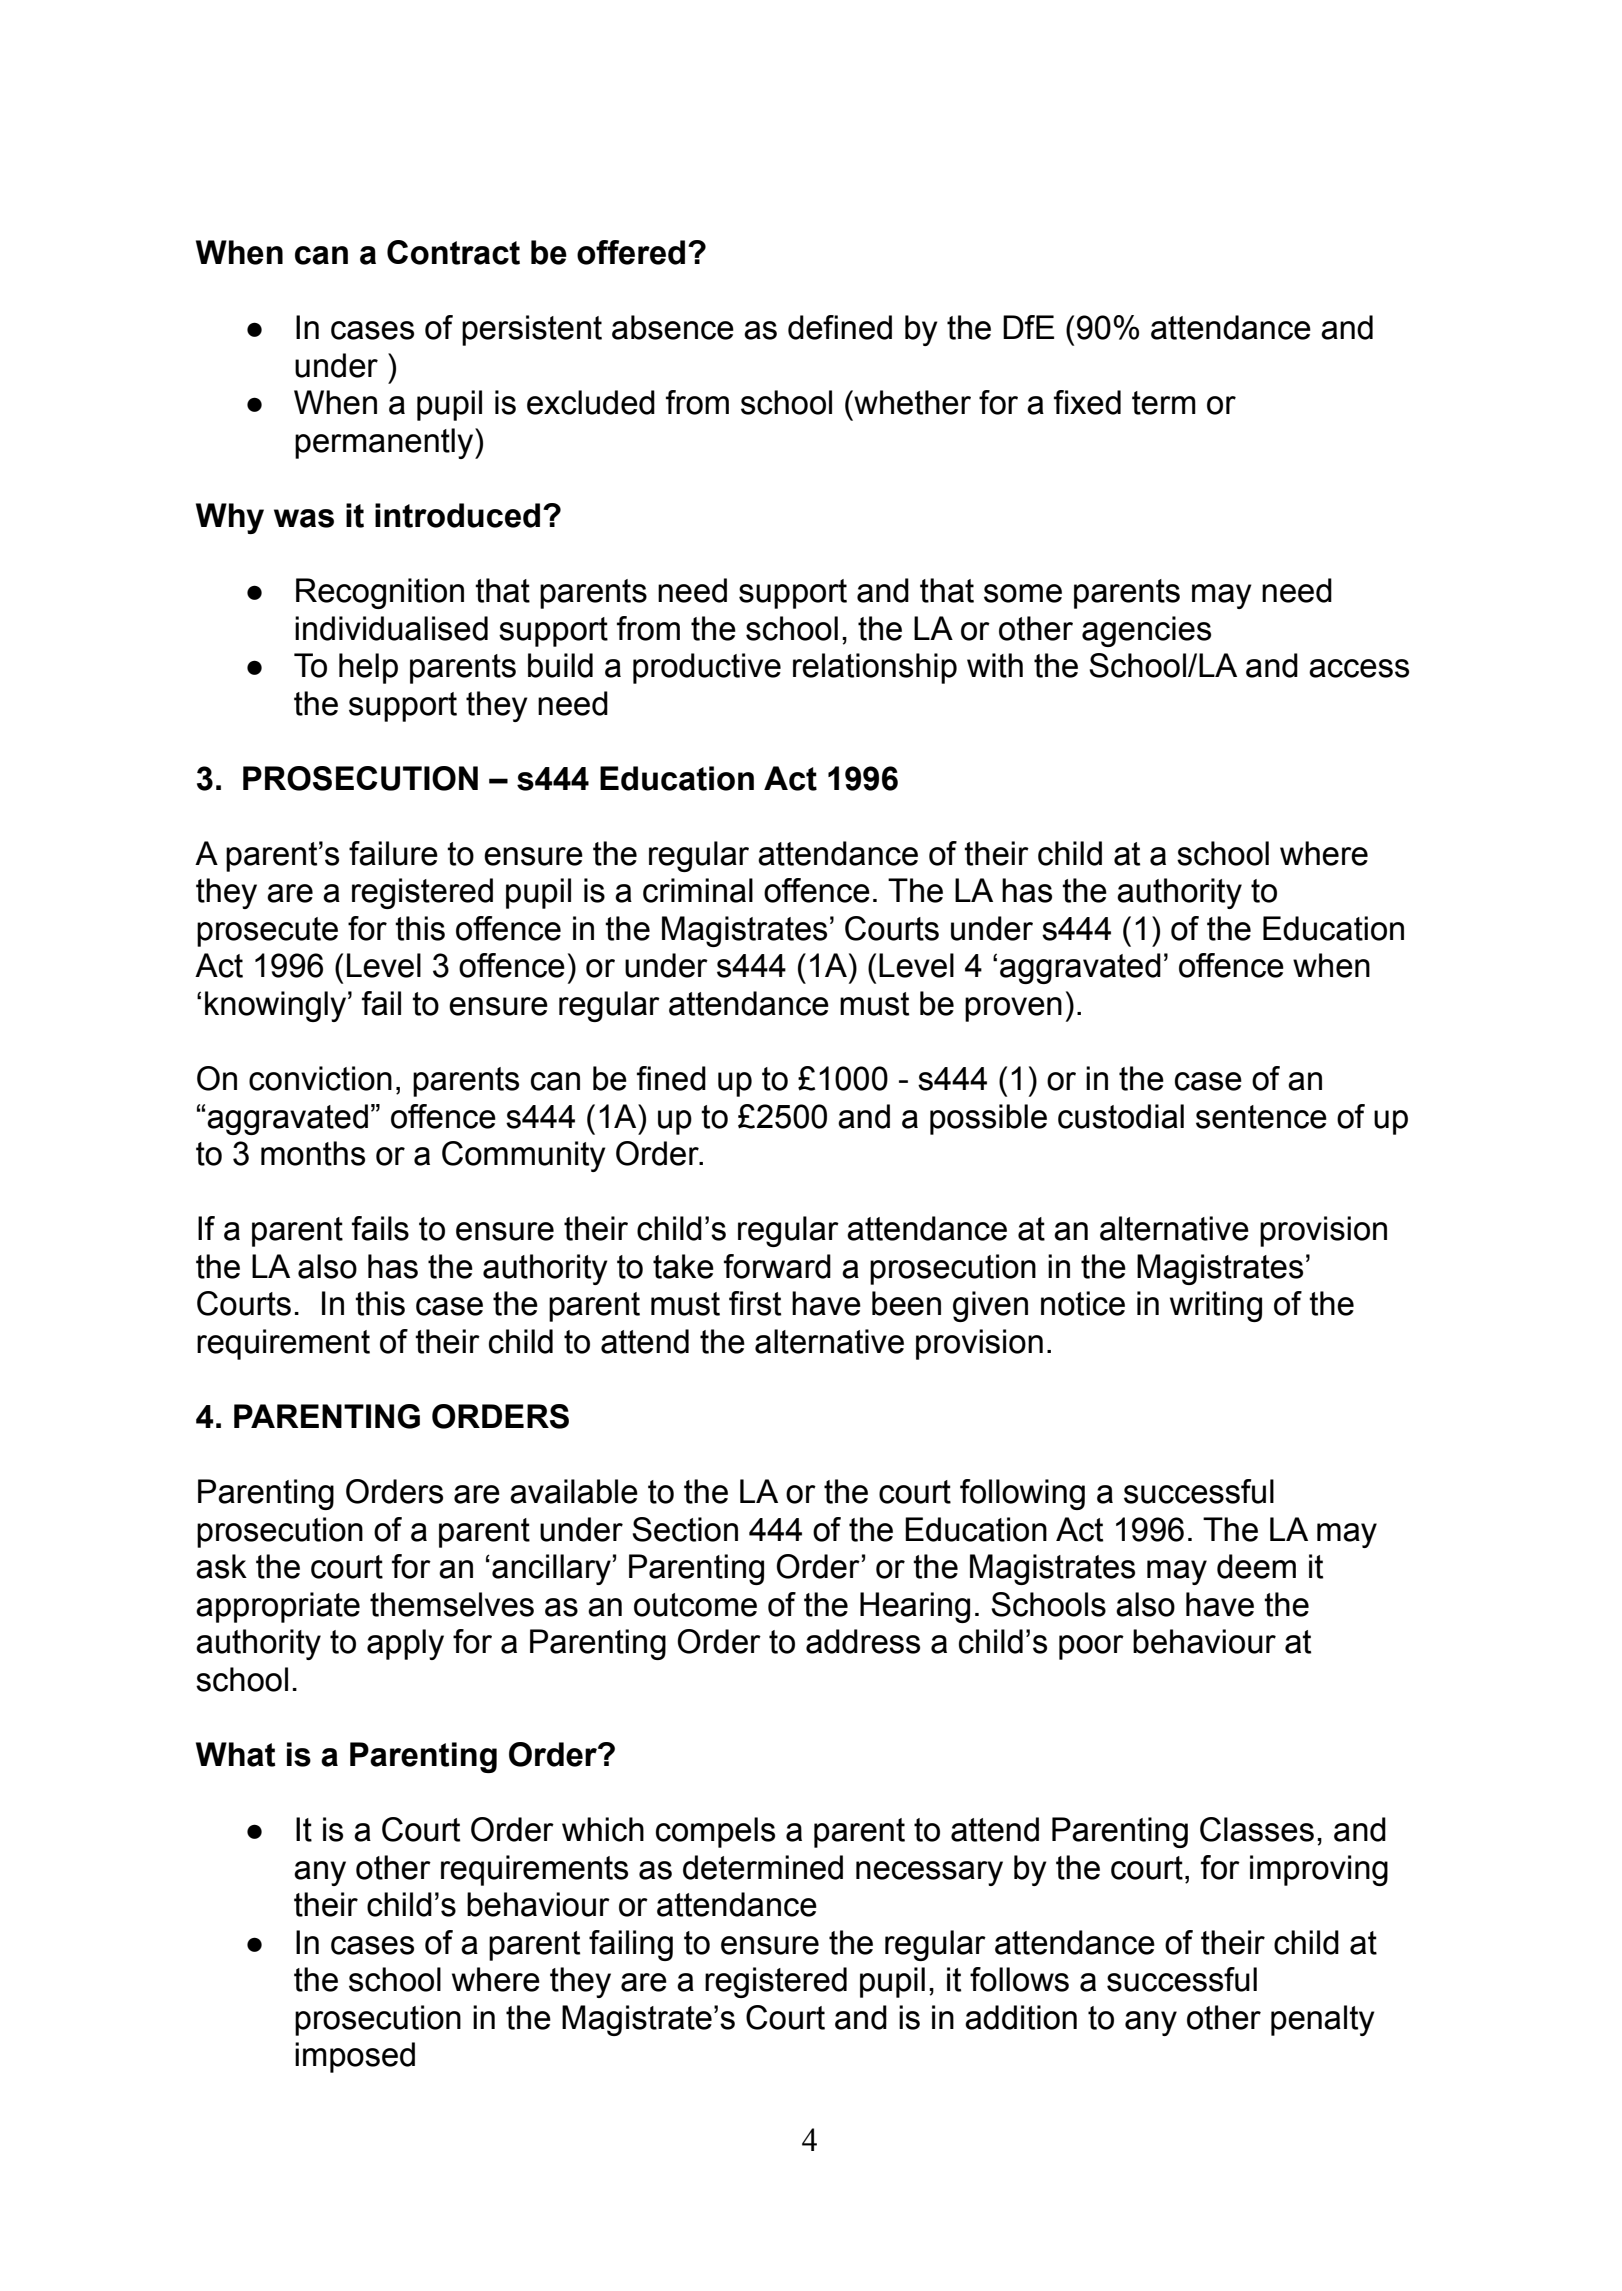 Image resolution: width=1622 pixels, height=2291 pixels. What do you see at coordinates (453, 252) in the screenshot?
I see `Contract` at bounding box center [453, 252].
